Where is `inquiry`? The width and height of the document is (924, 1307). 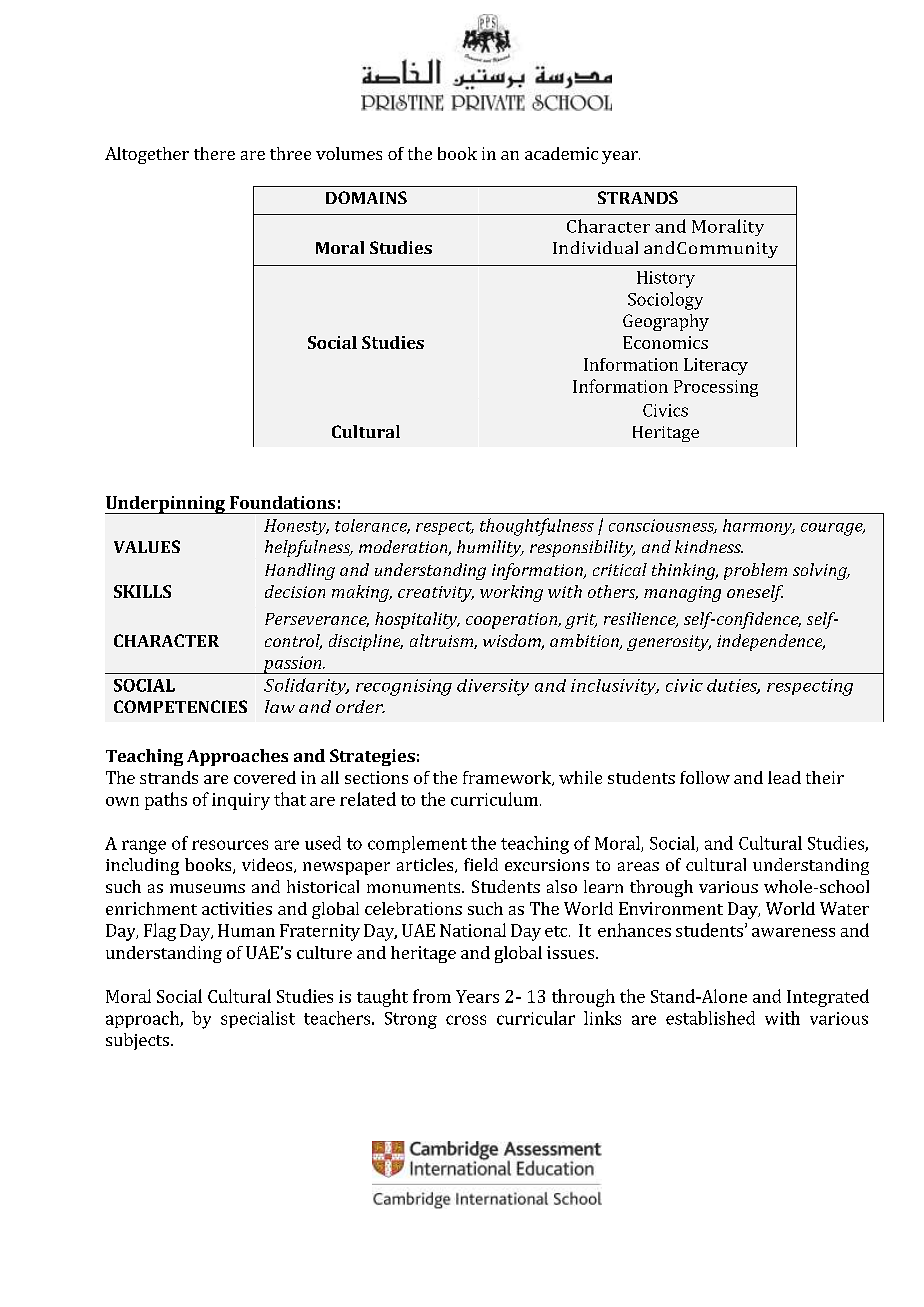 inquiry is located at coordinates (241, 801).
